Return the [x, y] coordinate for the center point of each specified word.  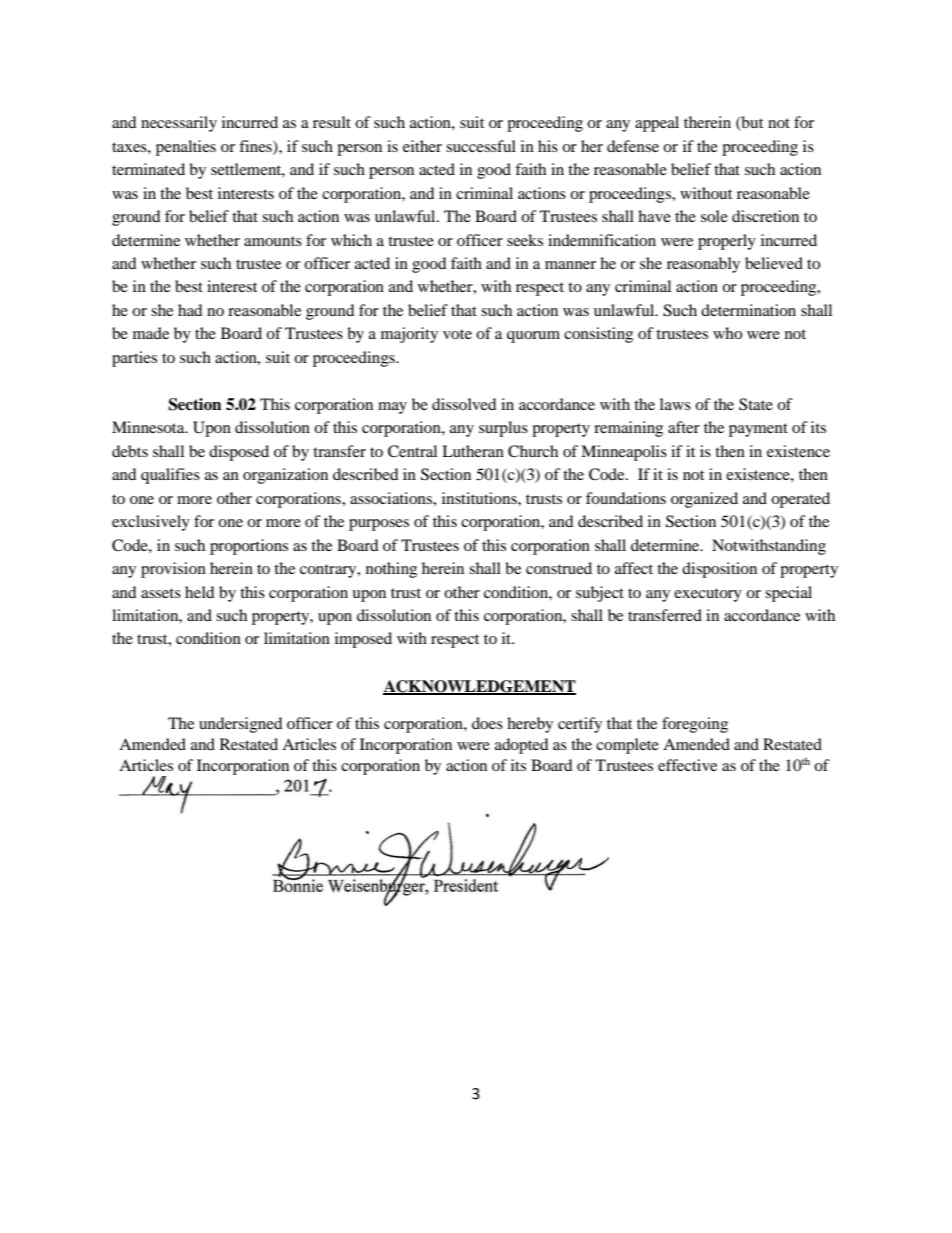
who [727, 333]
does [487, 723]
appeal [657, 124]
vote [457, 334]
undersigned [241, 725]
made [151, 333]
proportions [249, 547]
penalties [186, 148]
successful [481, 146]
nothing [391, 570]
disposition [719, 570]
